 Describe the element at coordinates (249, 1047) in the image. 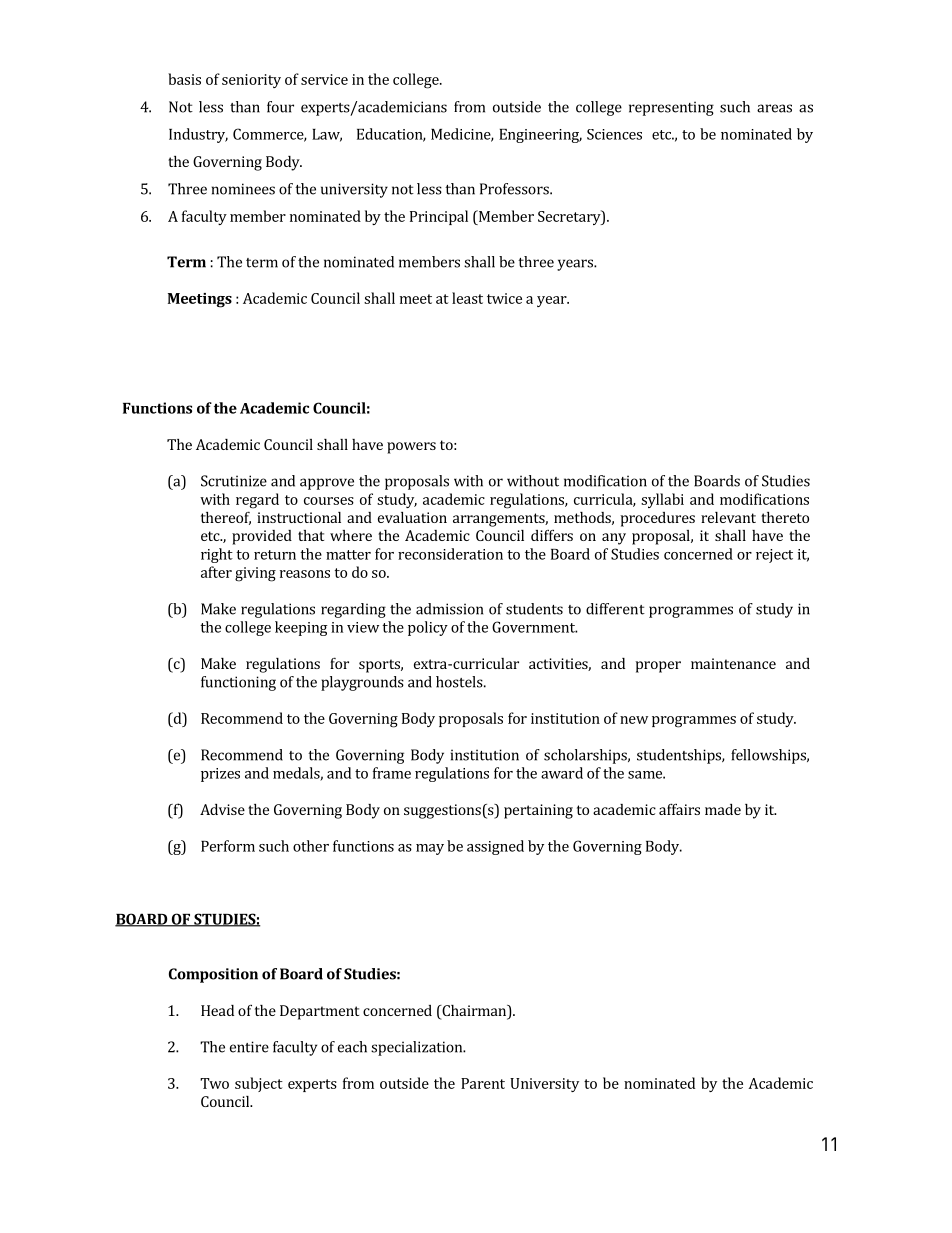

I see `entire` at that location.
